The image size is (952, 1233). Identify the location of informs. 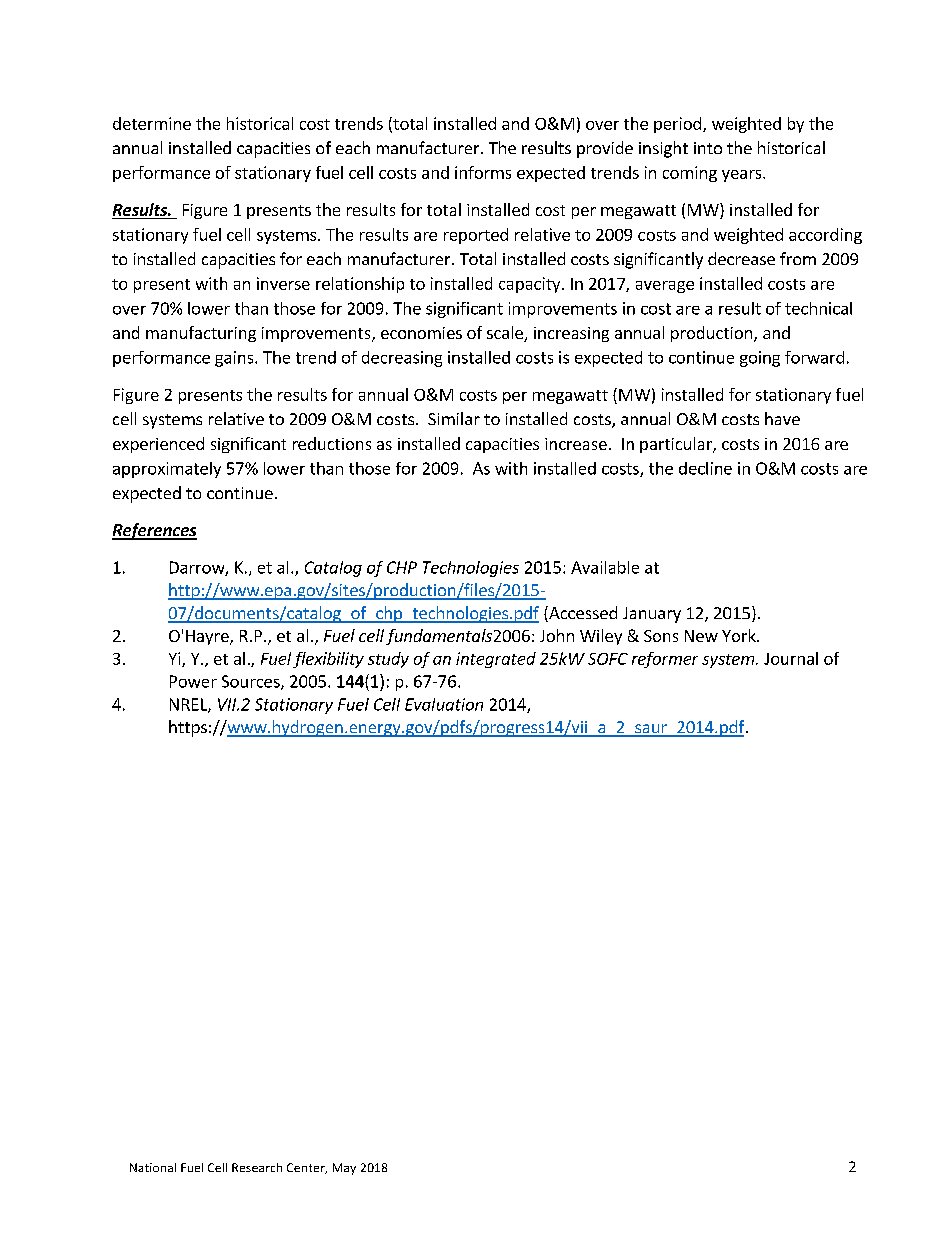
(483, 172).
